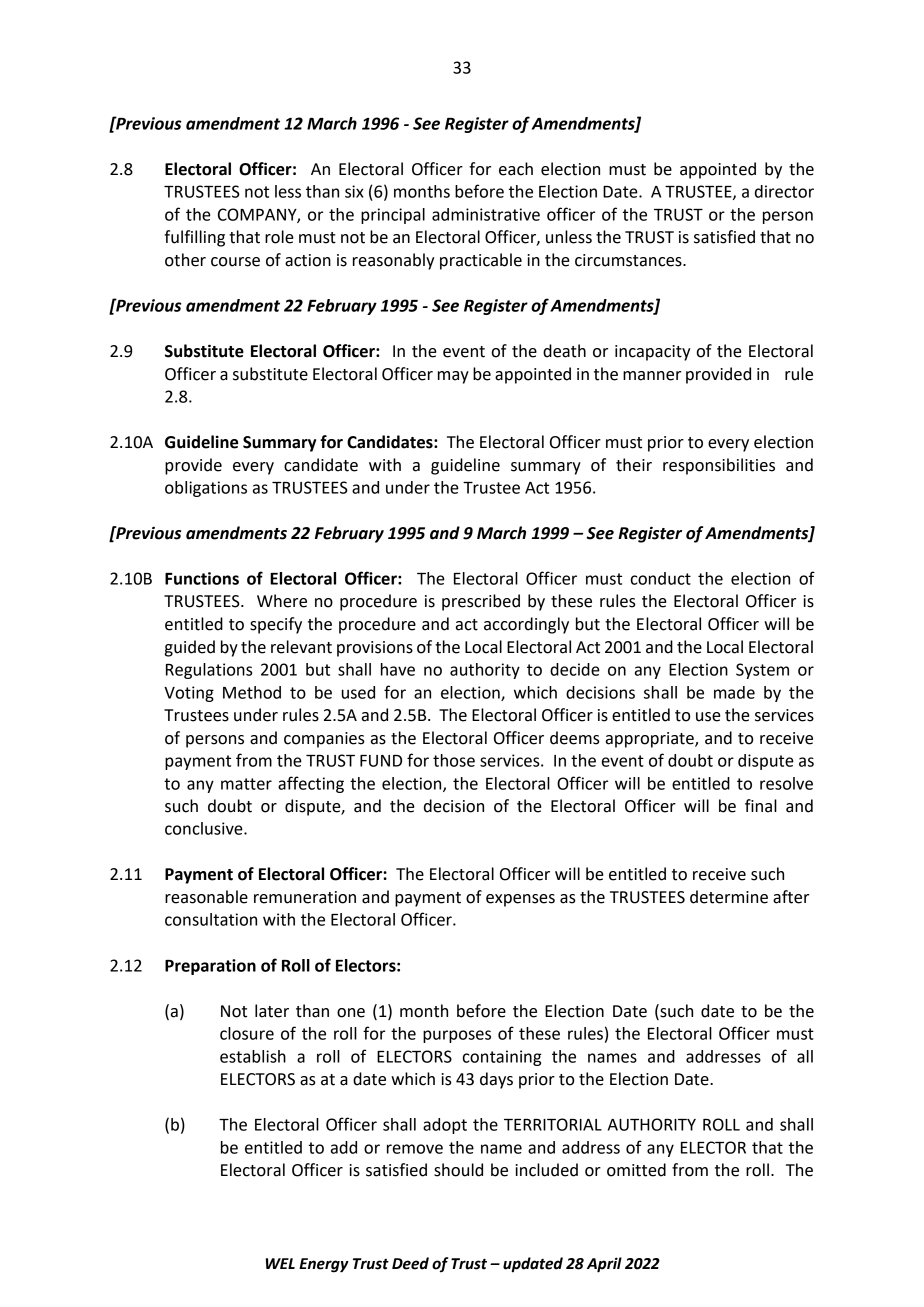 The width and height of the image is (924, 1307). I want to click on Where, so click(282, 601).
